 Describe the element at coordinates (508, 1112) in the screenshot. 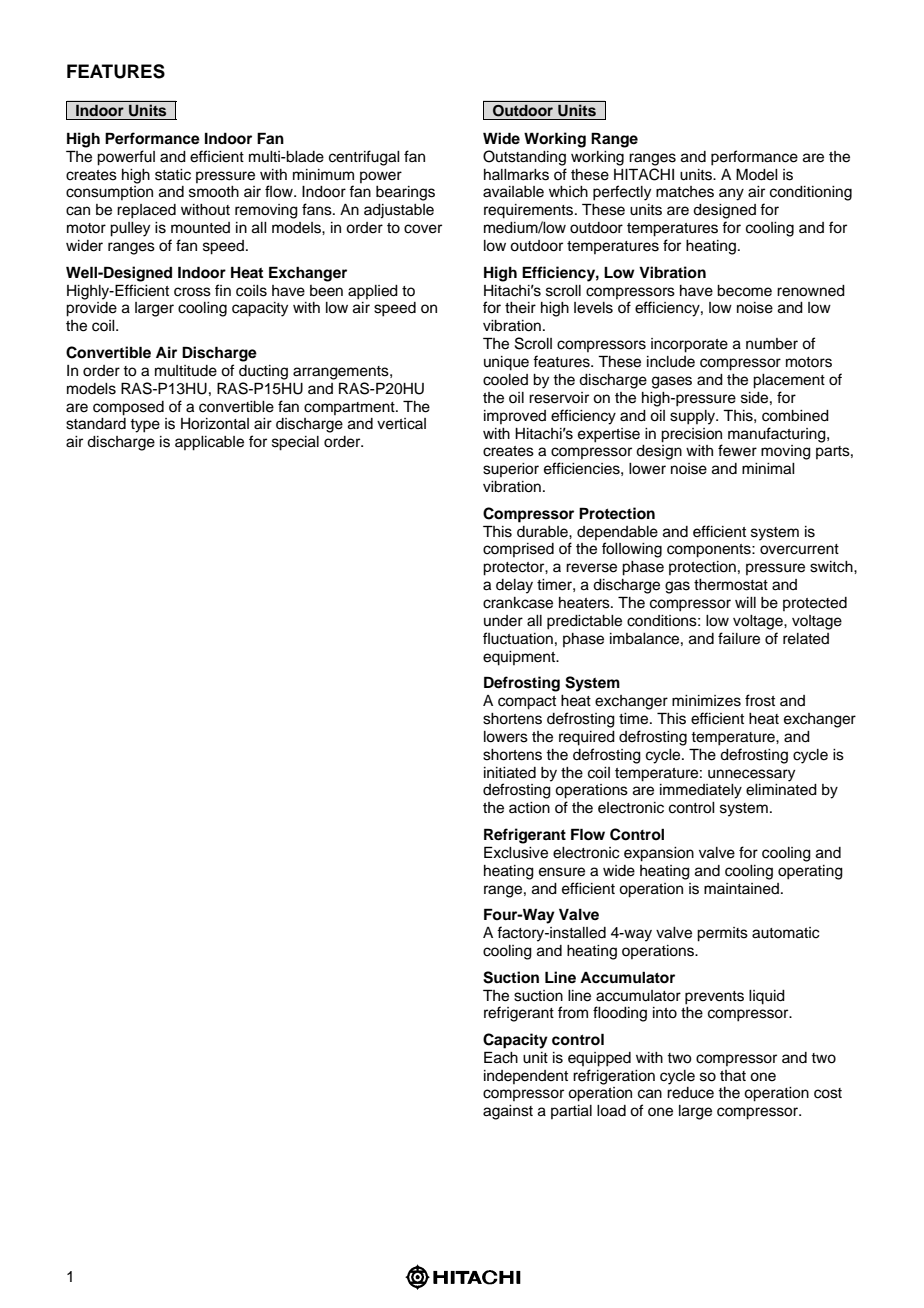

I see `against` at that location.
